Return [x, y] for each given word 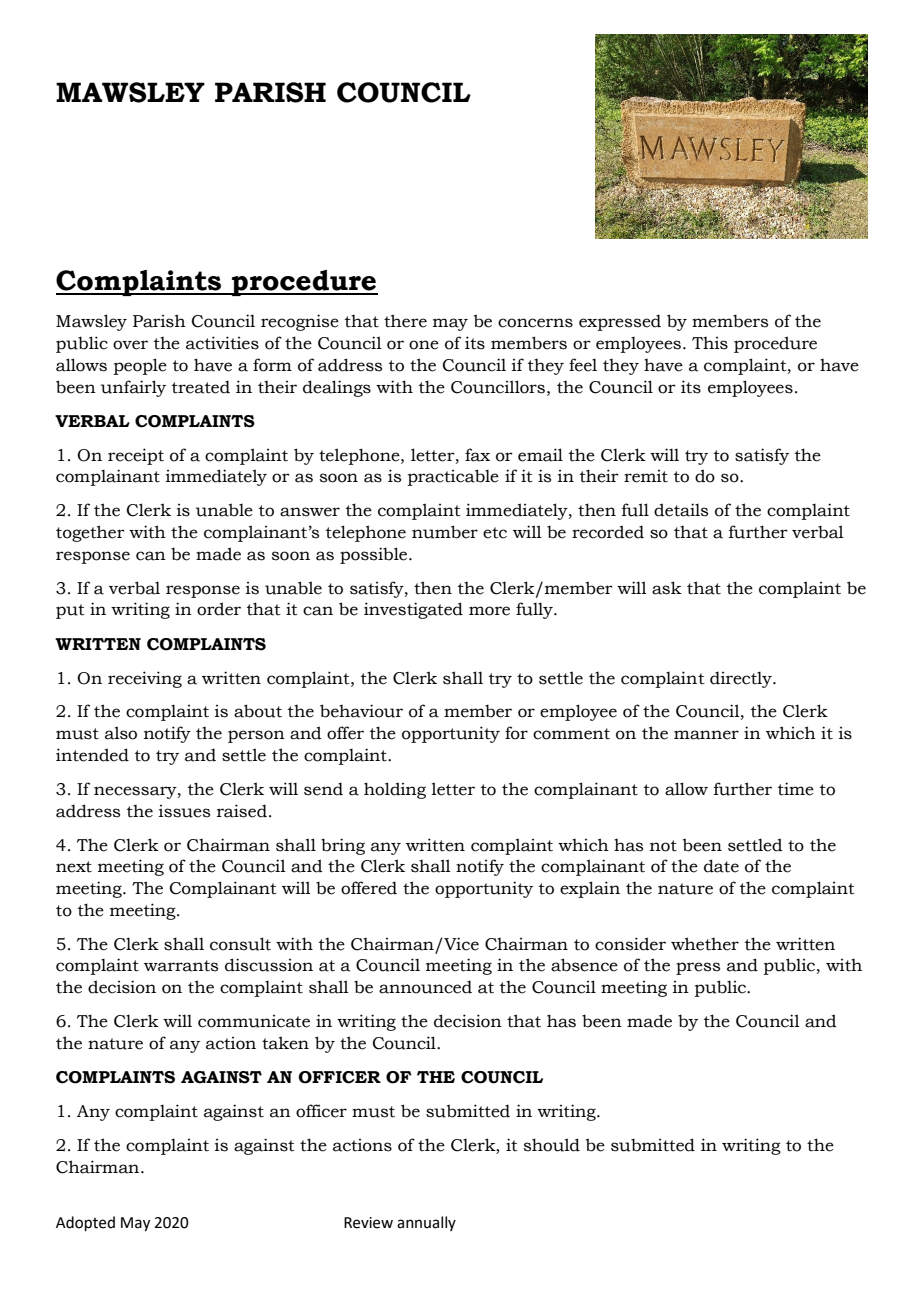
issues [184, 811]
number [445, 532]
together [90, 533]
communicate [254, 1021]
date [721, 866]
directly [742, 679]
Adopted [85, 1223]
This [710, 343]
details [681, 510]
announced [425, 987]
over [130, 345]
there [405, 321]
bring [343, 846]
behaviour [361, 711]
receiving [145, 679]
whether [705, 944]
